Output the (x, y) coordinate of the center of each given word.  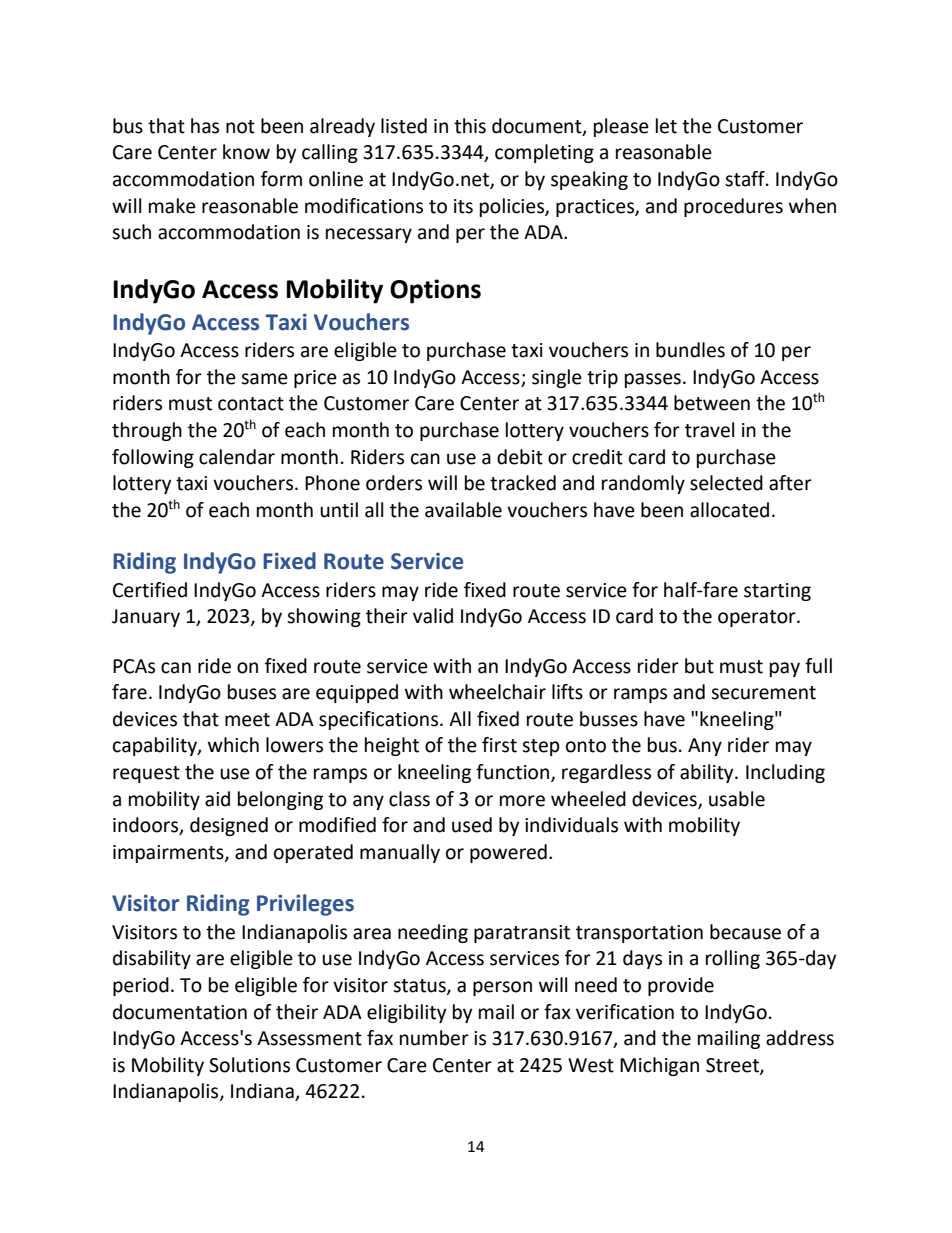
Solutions (249, 1065)
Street (733, 1066)
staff (746, 179)
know (246, 152)
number (434, 1038)
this (470, 126)
